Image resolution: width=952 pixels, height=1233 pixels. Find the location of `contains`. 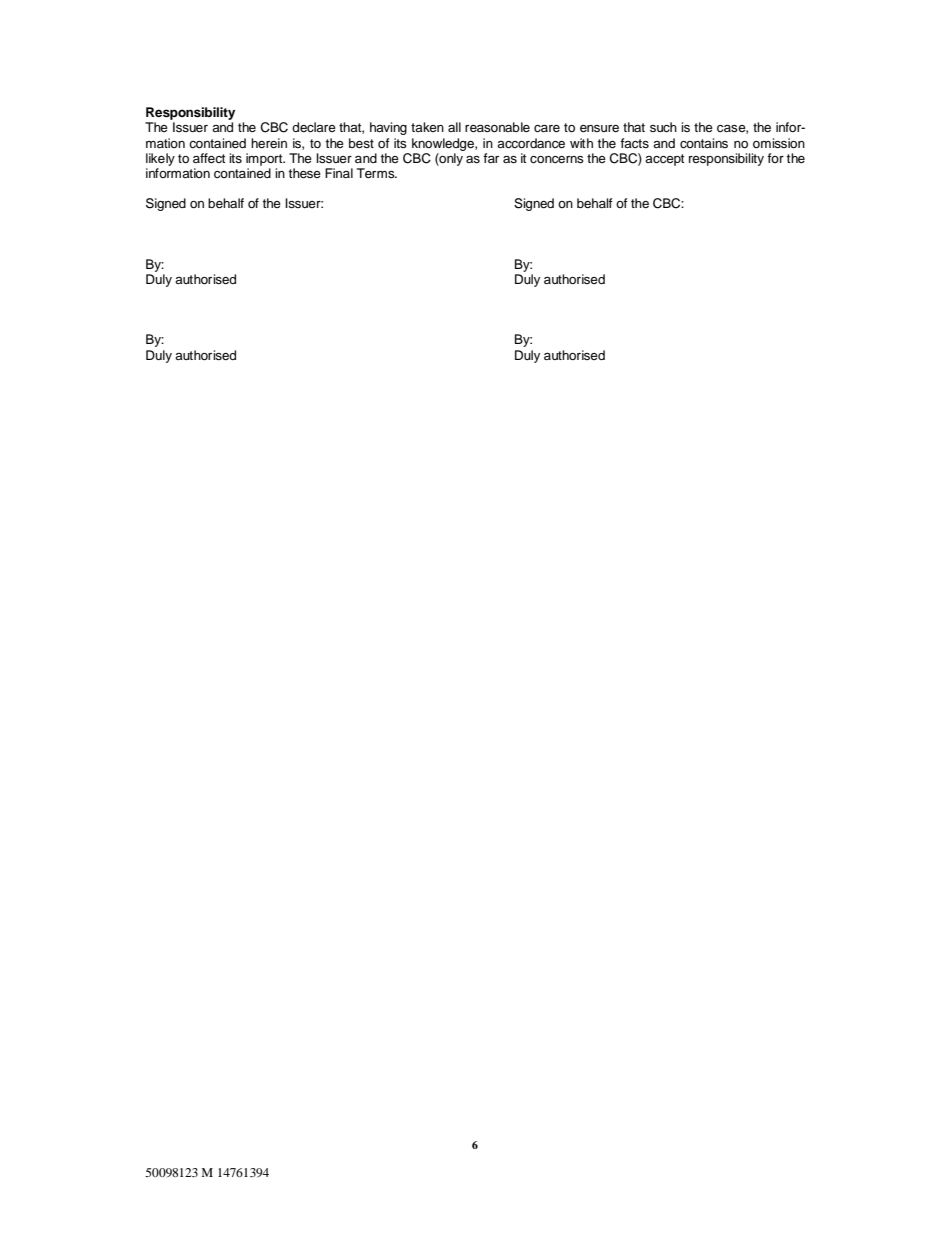

contains is located at coordinates (704, 143).
